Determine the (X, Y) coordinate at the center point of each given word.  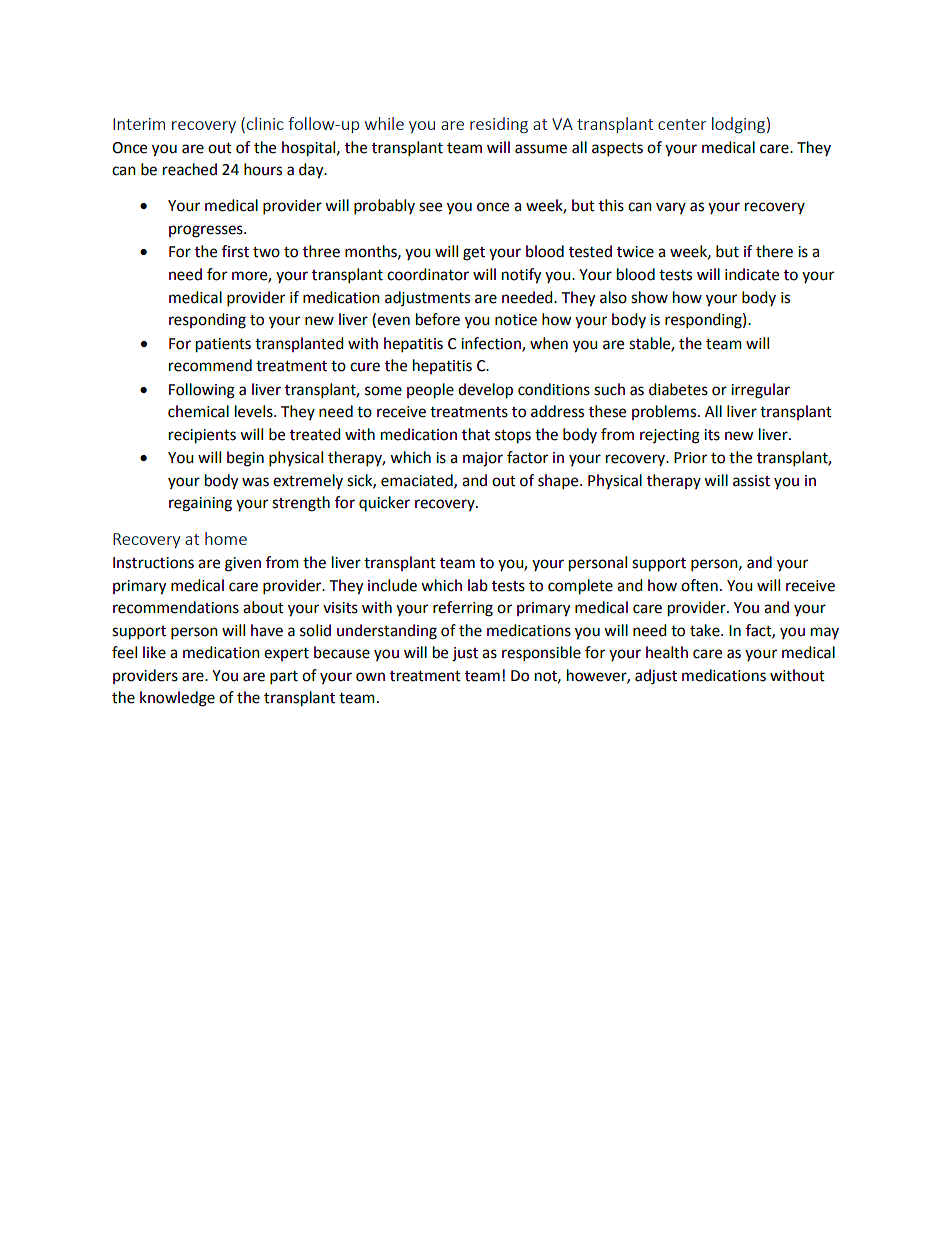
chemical (198, 411)
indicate (752, 274)
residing (499, 125)
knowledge (177, 699)
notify (521, 276)
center (682, 124)
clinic (265, 123)
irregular (760, 391)
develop (485, 391)
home (226, 538)
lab (478, 585)
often (699, 585)
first (235, 251)
